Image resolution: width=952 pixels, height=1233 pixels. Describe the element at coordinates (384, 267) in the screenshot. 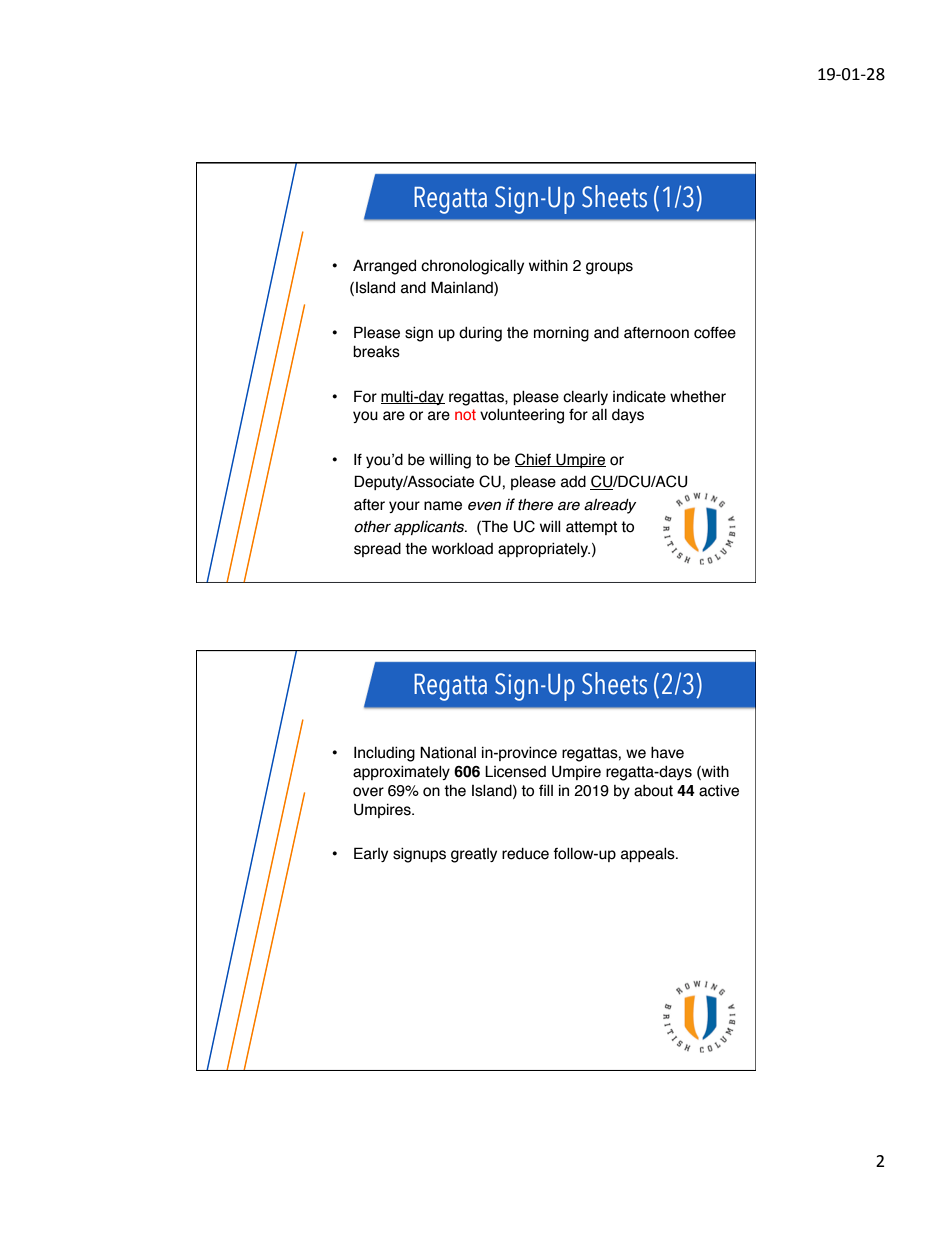

I see `Arranged` at that location.
